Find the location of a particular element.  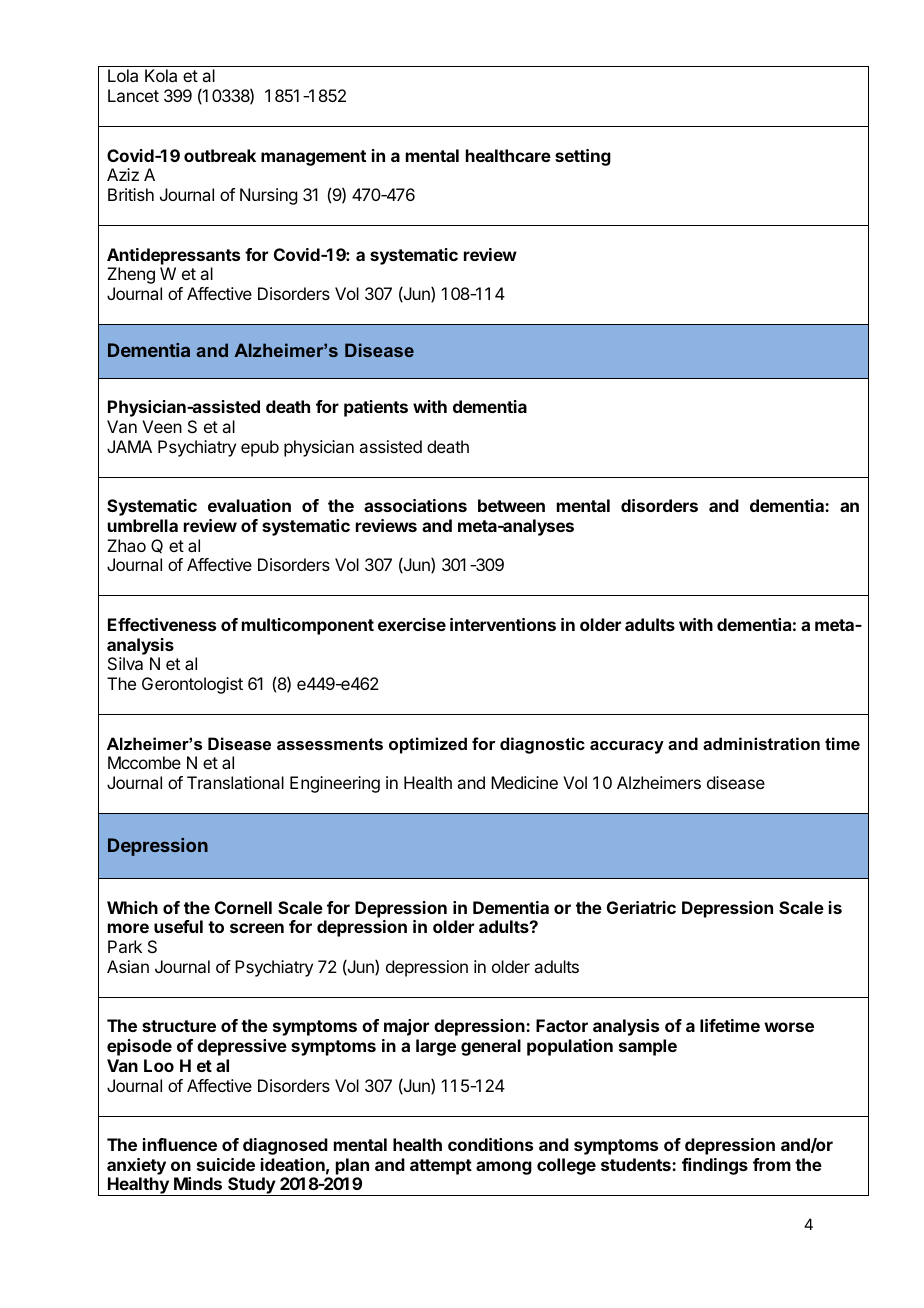

Medicine is located at coordinates (524, 782).
